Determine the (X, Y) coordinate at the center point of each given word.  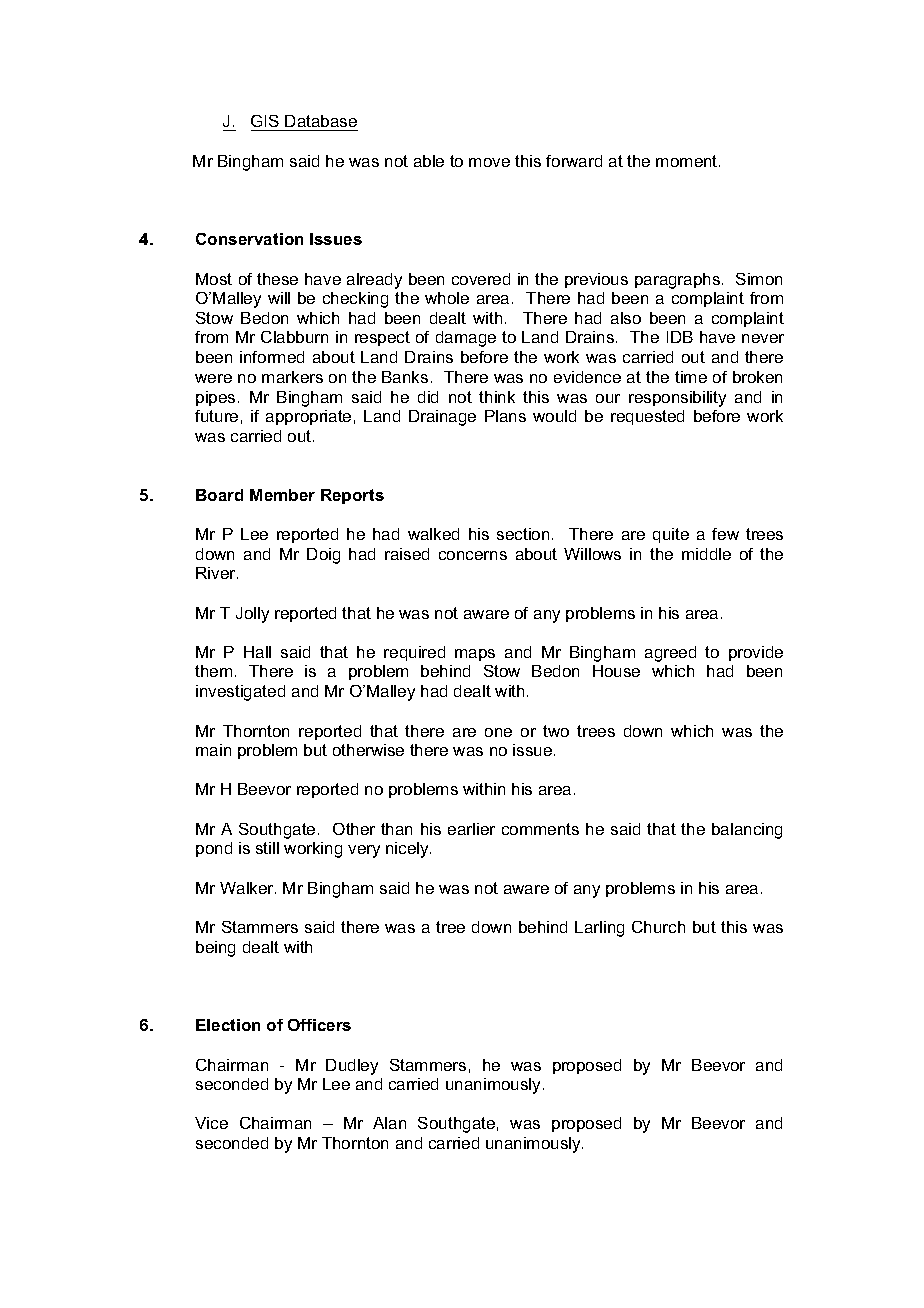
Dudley (352, 1067)
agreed (670, 654)
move (489, 162)
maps (475, 655)
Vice (211, 1123)
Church (658, 927)
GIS (266, 123)
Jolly (252, 615)
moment (688, 161)
